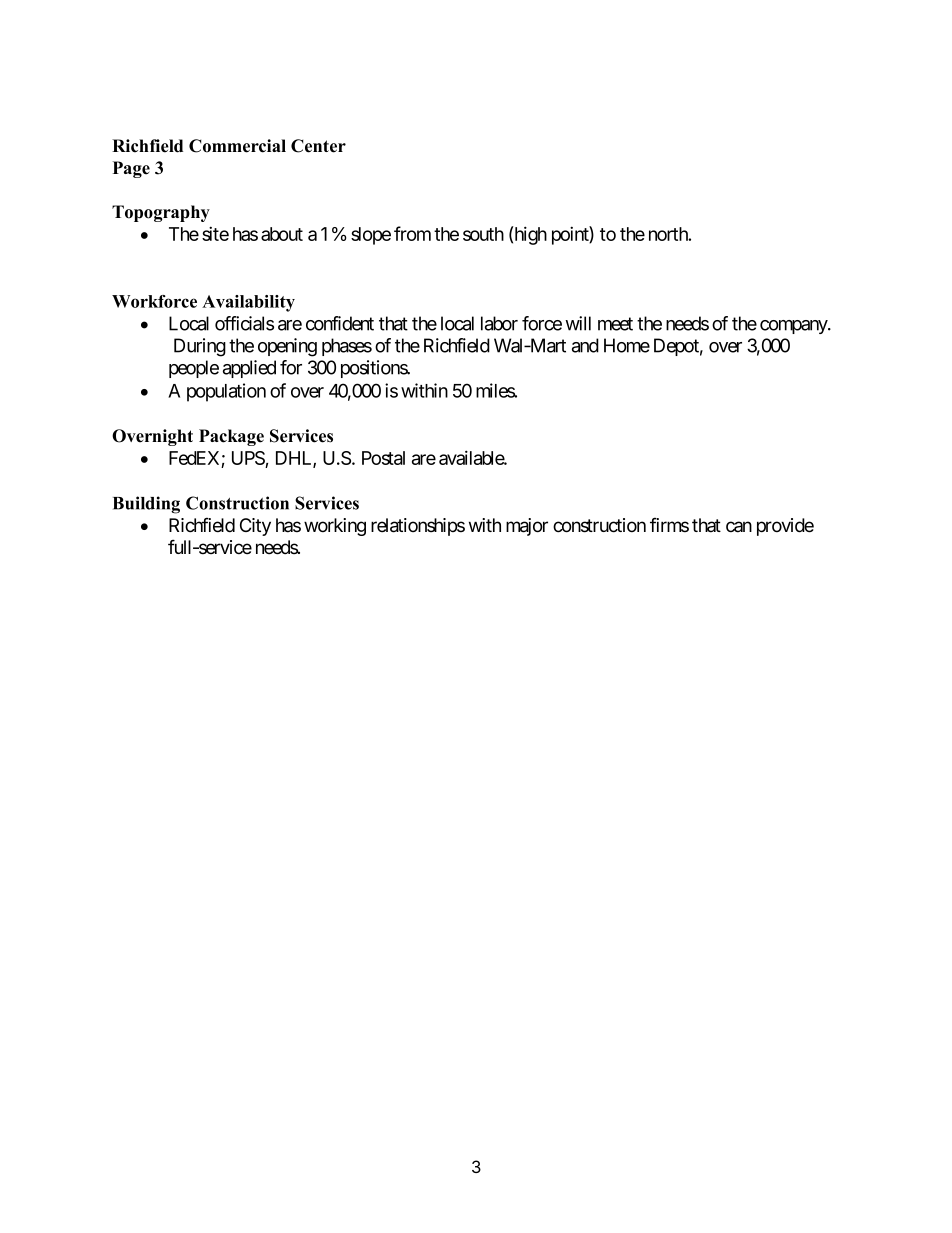 The image size is (952, 1233). What do you see at coordinates (499, 323) in the image?
I see `labor` at bounding box center [499, 323].
